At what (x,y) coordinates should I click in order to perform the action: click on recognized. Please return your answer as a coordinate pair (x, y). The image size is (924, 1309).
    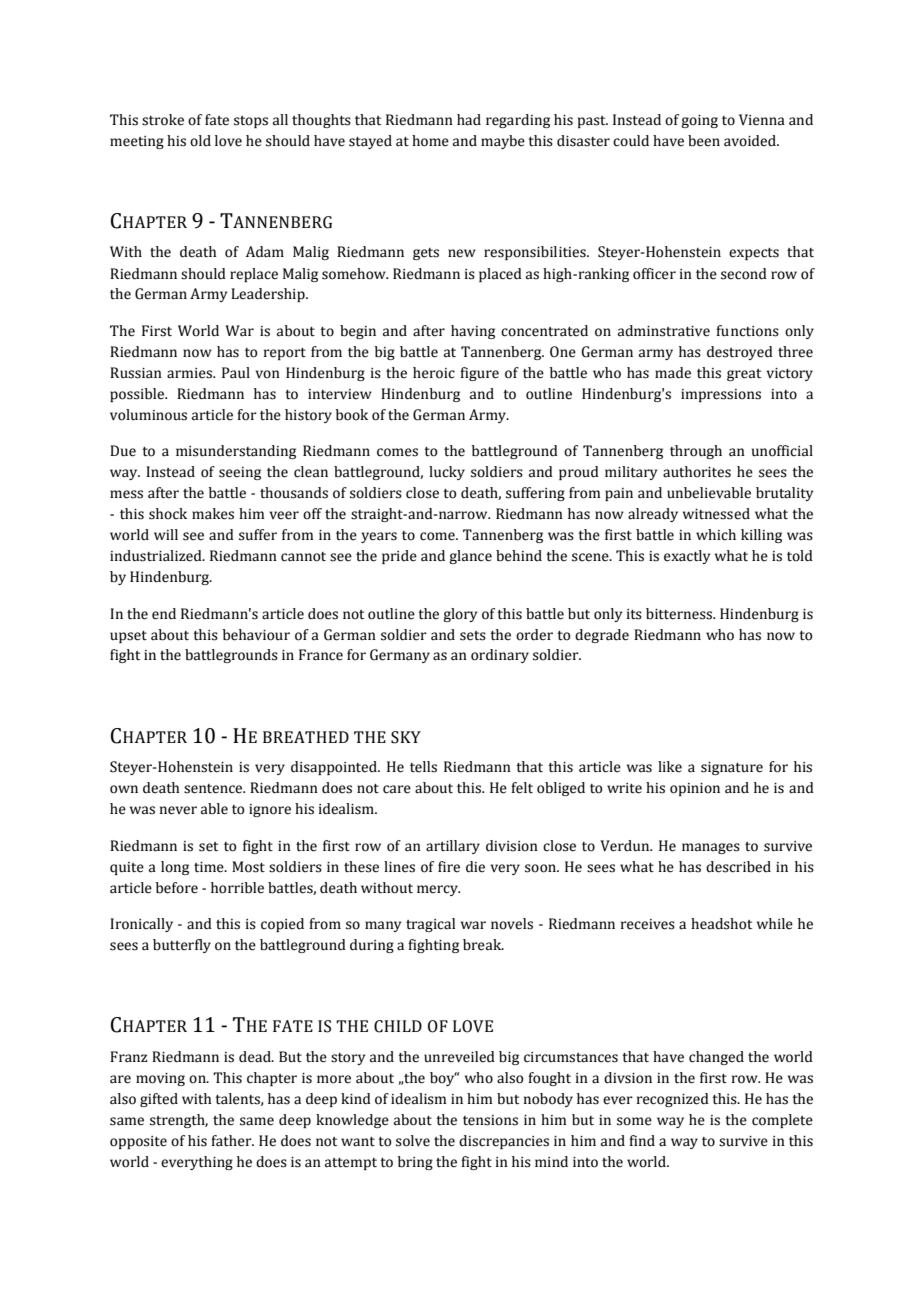
    Looking at the image, I should click on (673, 1100).
